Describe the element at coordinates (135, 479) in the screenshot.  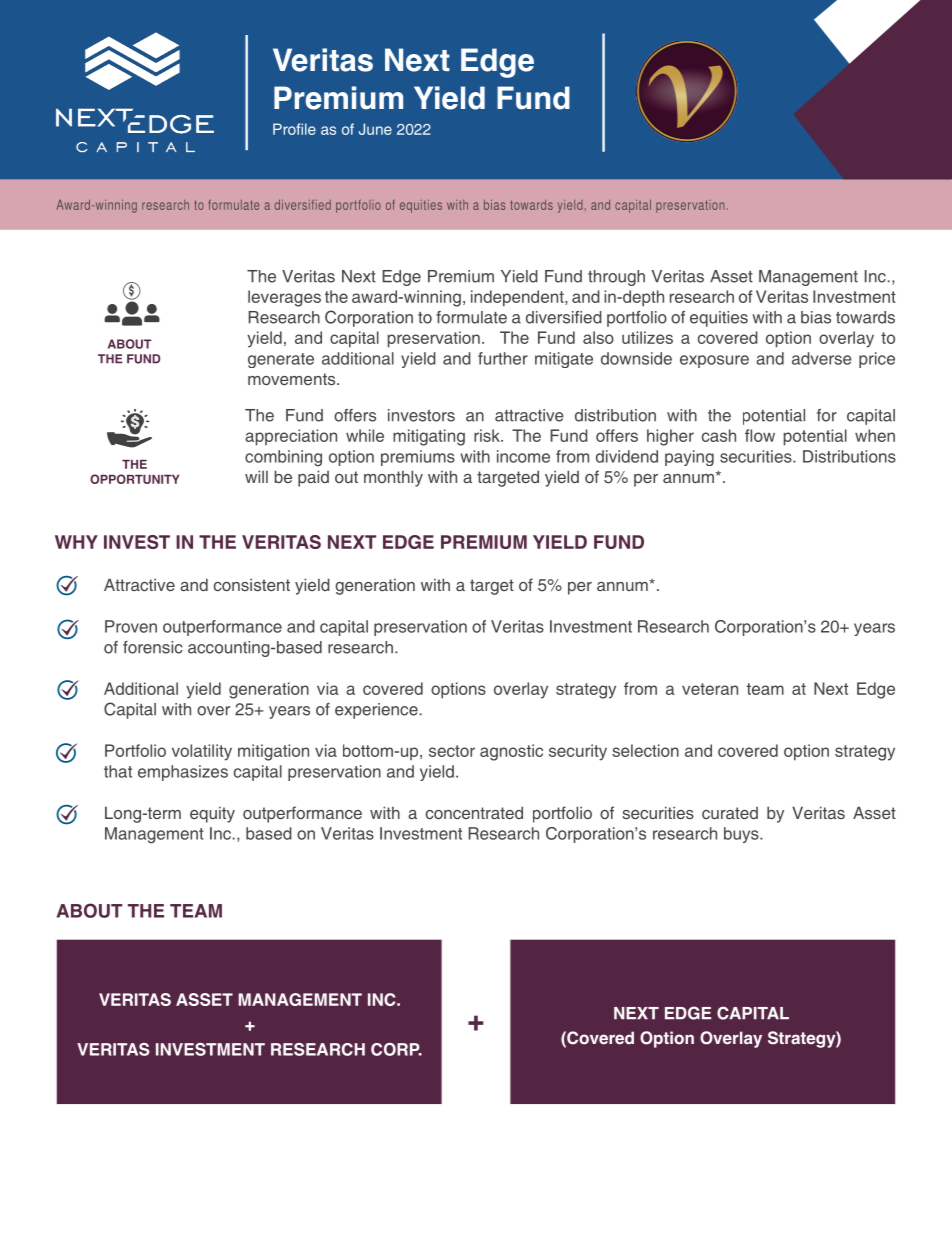
I see `OPPORTUNITY` at that location.
